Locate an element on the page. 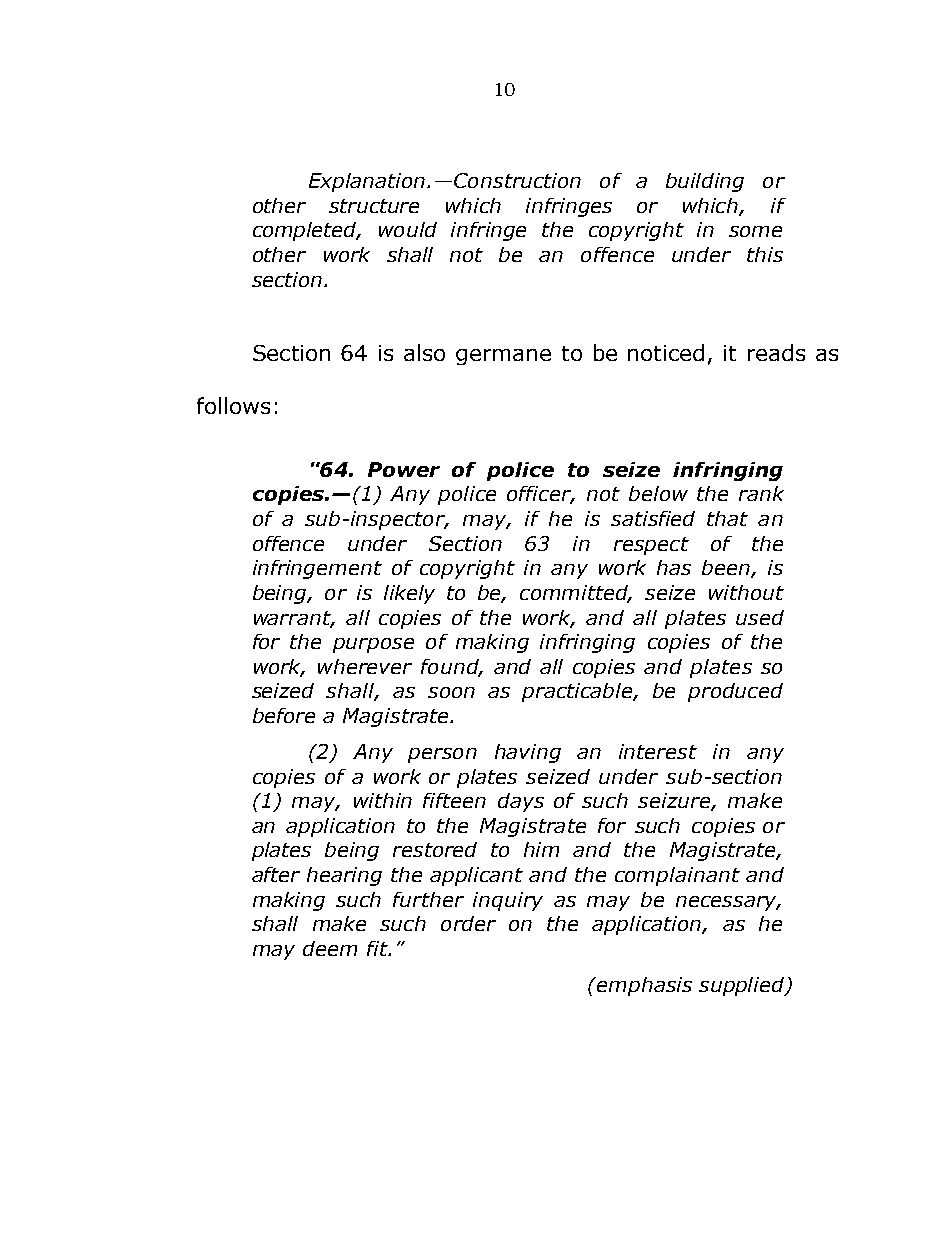 The height and width of the page is (1233, 952). deem is located at coordinates (330, 948).
